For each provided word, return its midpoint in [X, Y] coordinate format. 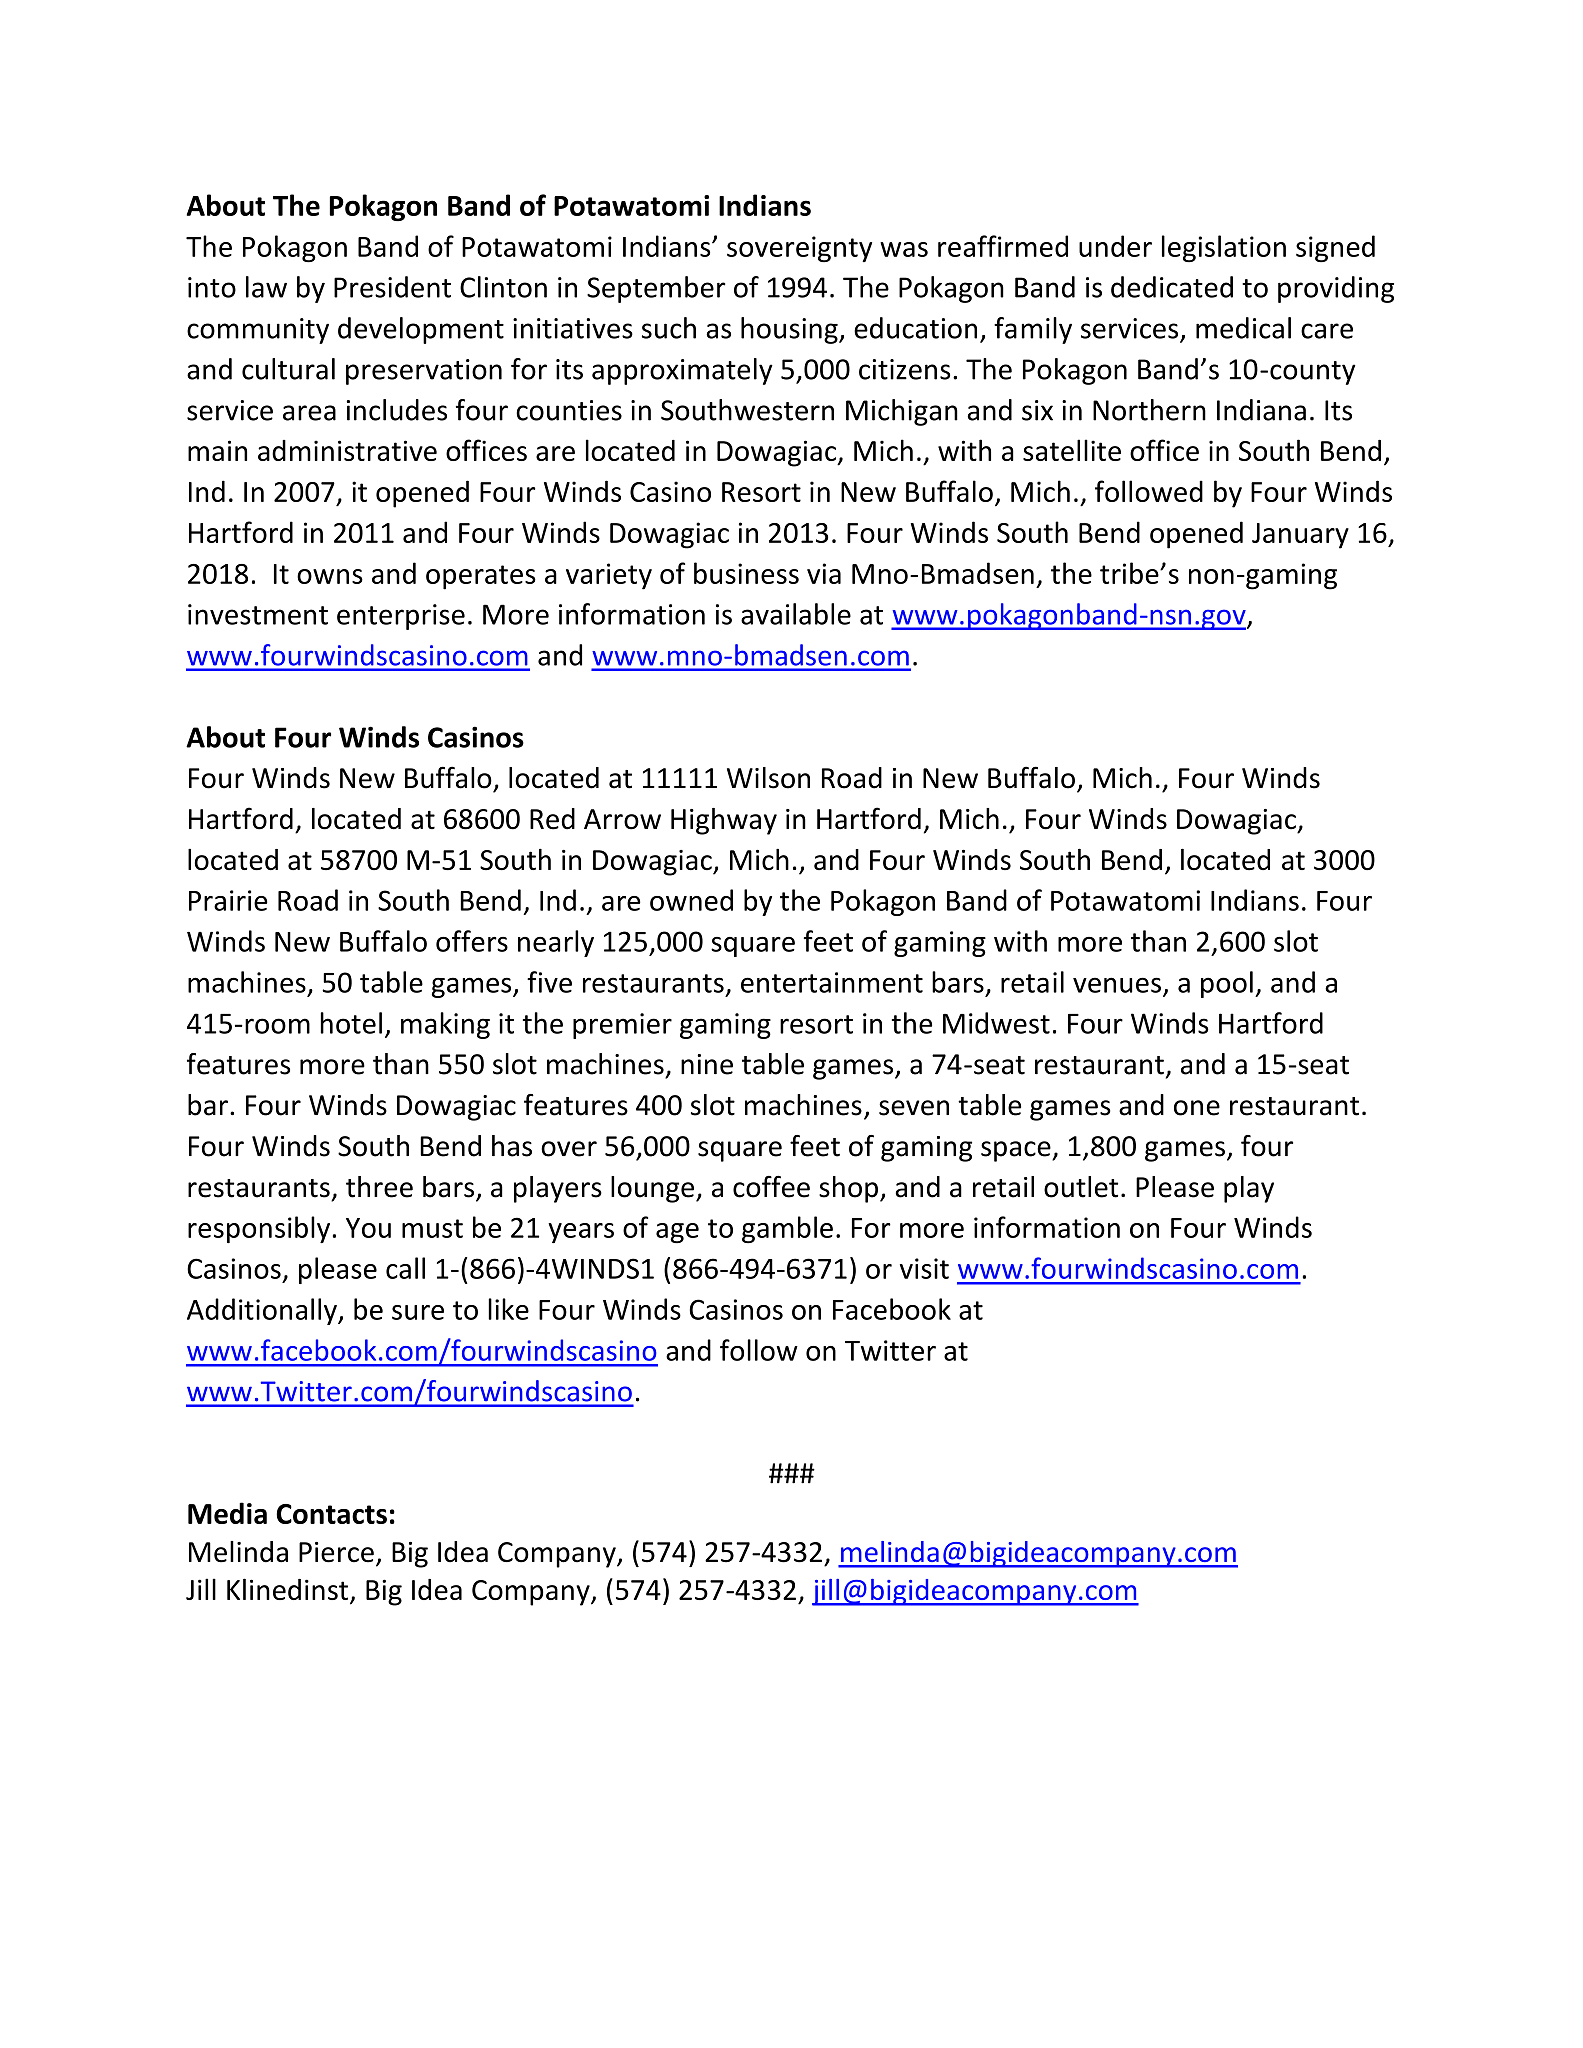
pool [1227, 984]
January [1300, 536]
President [392, 287]
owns [330, 576]
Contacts [331, 1514]
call [405, 1268]
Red [552, 819]
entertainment [832, 982]
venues [1117, 985]
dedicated [1172, 287]
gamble [787, 1230]
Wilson [768, 778]
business [746, 573]
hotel [351, 1023]
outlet [1081, 1187]
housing [790, 330]
